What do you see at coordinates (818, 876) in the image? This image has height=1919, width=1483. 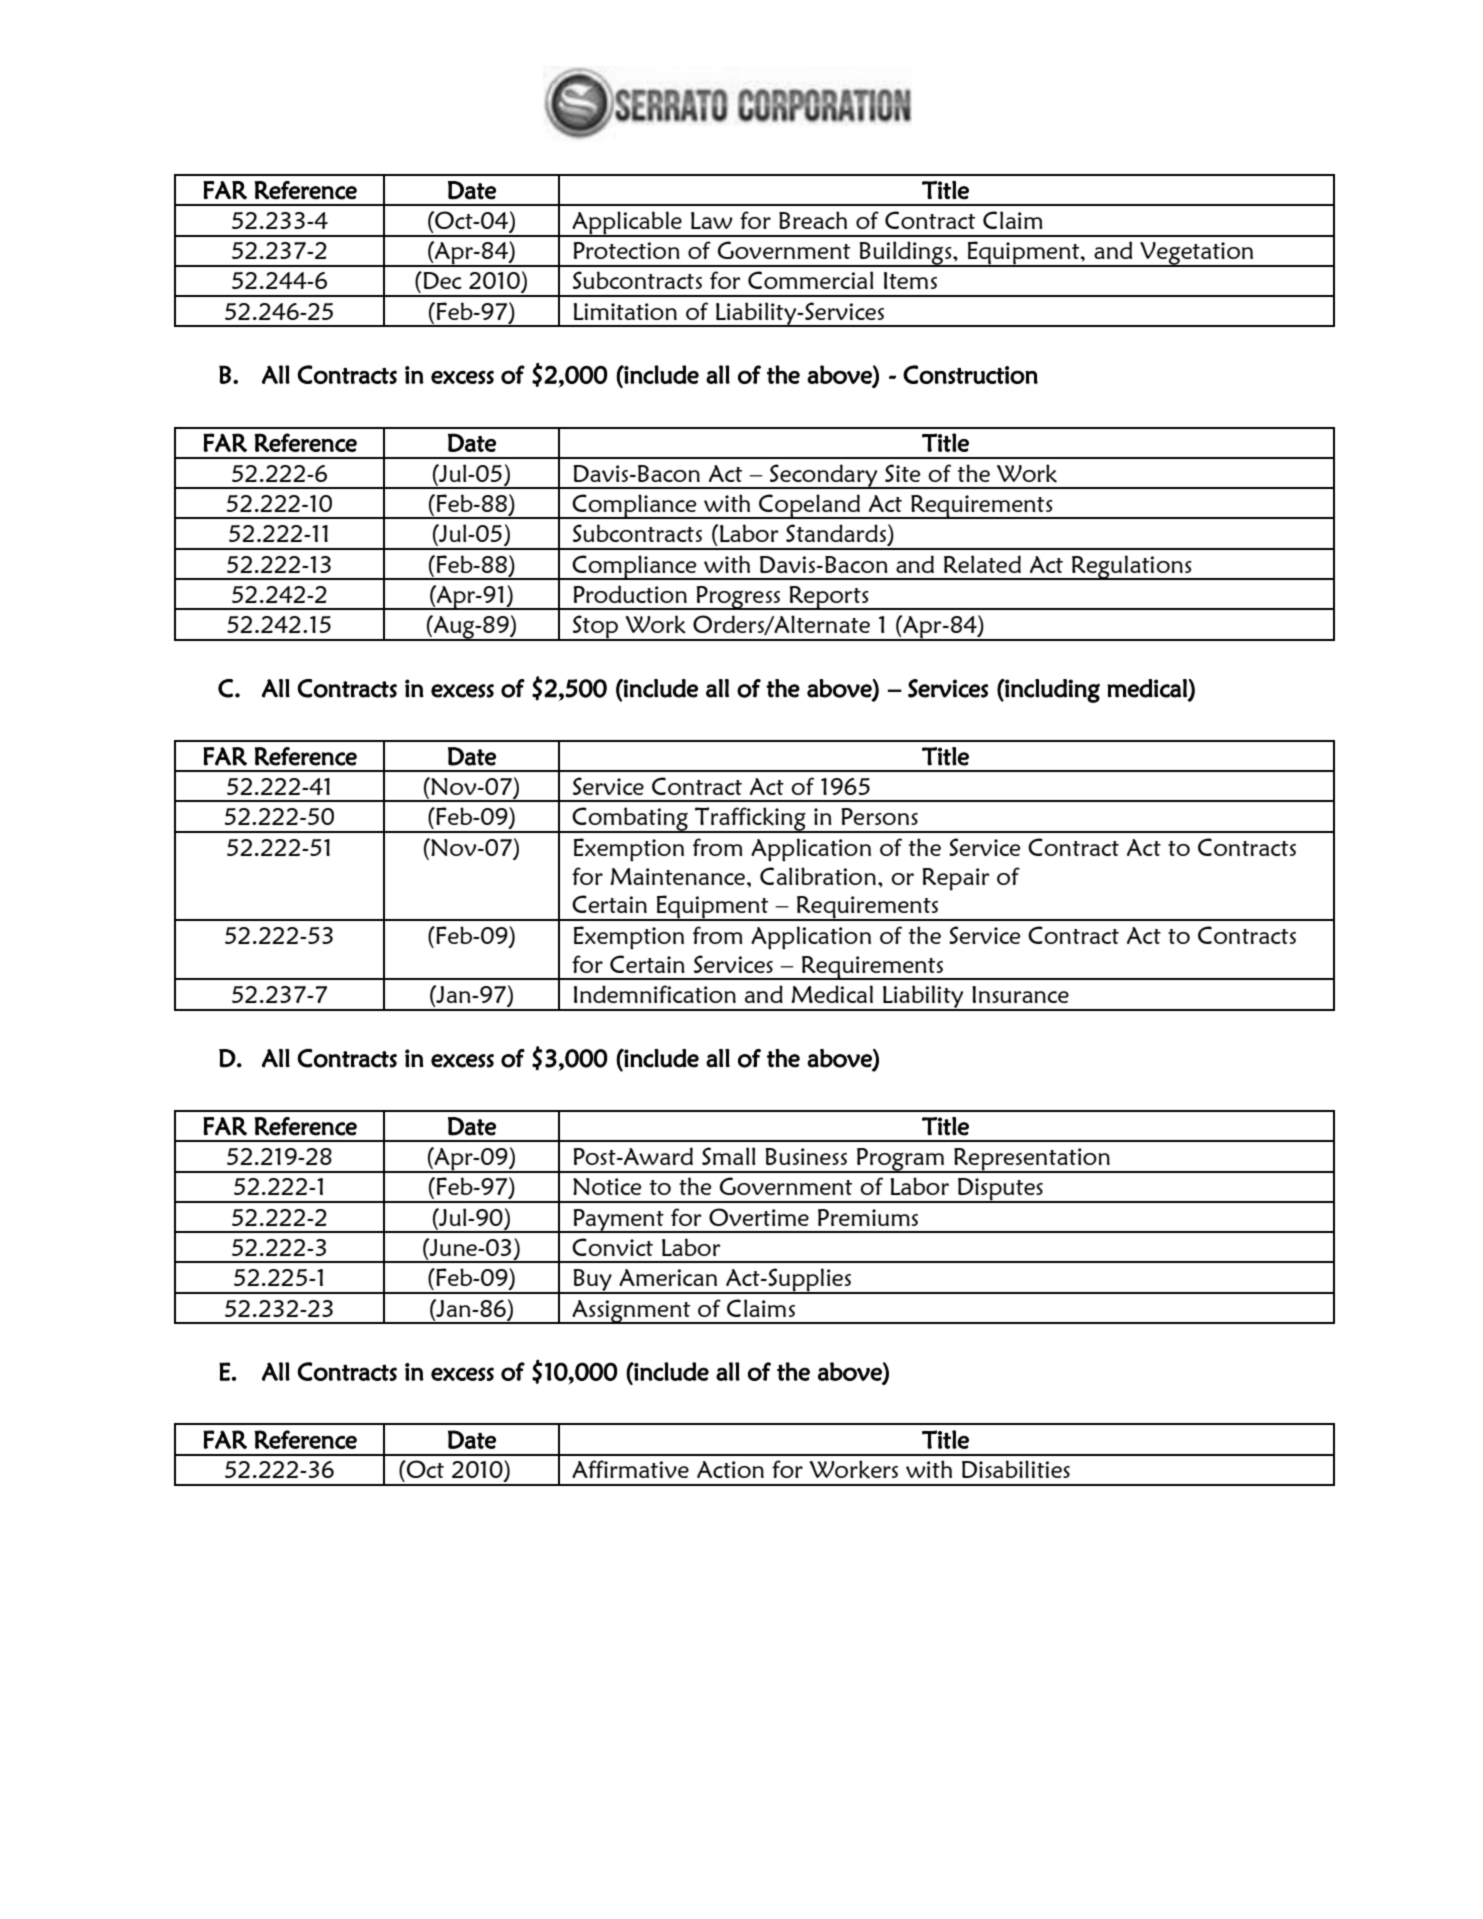 I see `Calibration` at bounding box center [818, 876].
